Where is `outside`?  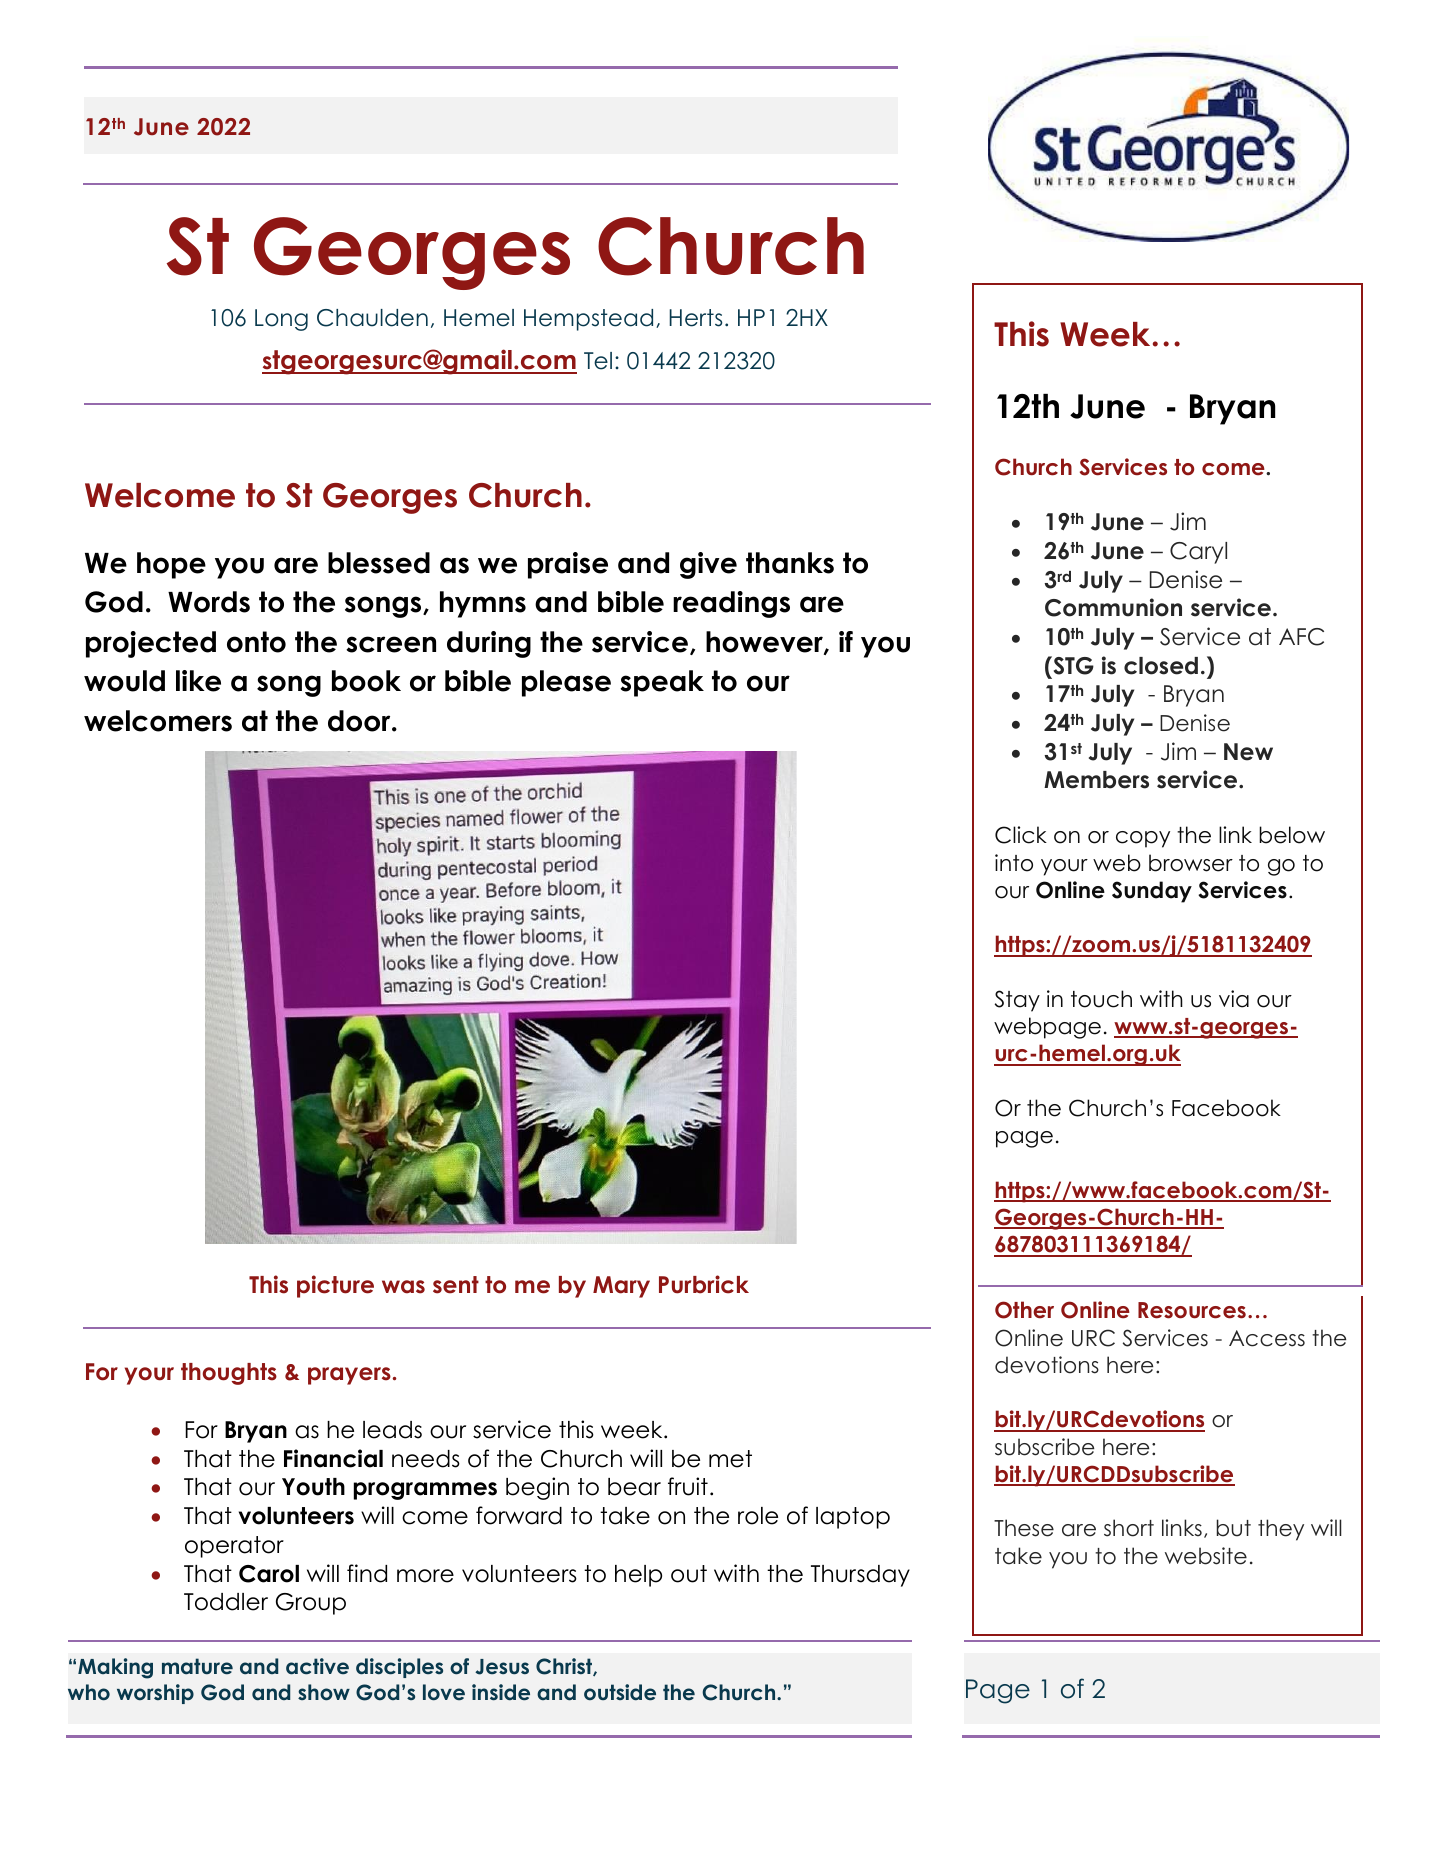 outside is located at coordinates (620, 1692).
